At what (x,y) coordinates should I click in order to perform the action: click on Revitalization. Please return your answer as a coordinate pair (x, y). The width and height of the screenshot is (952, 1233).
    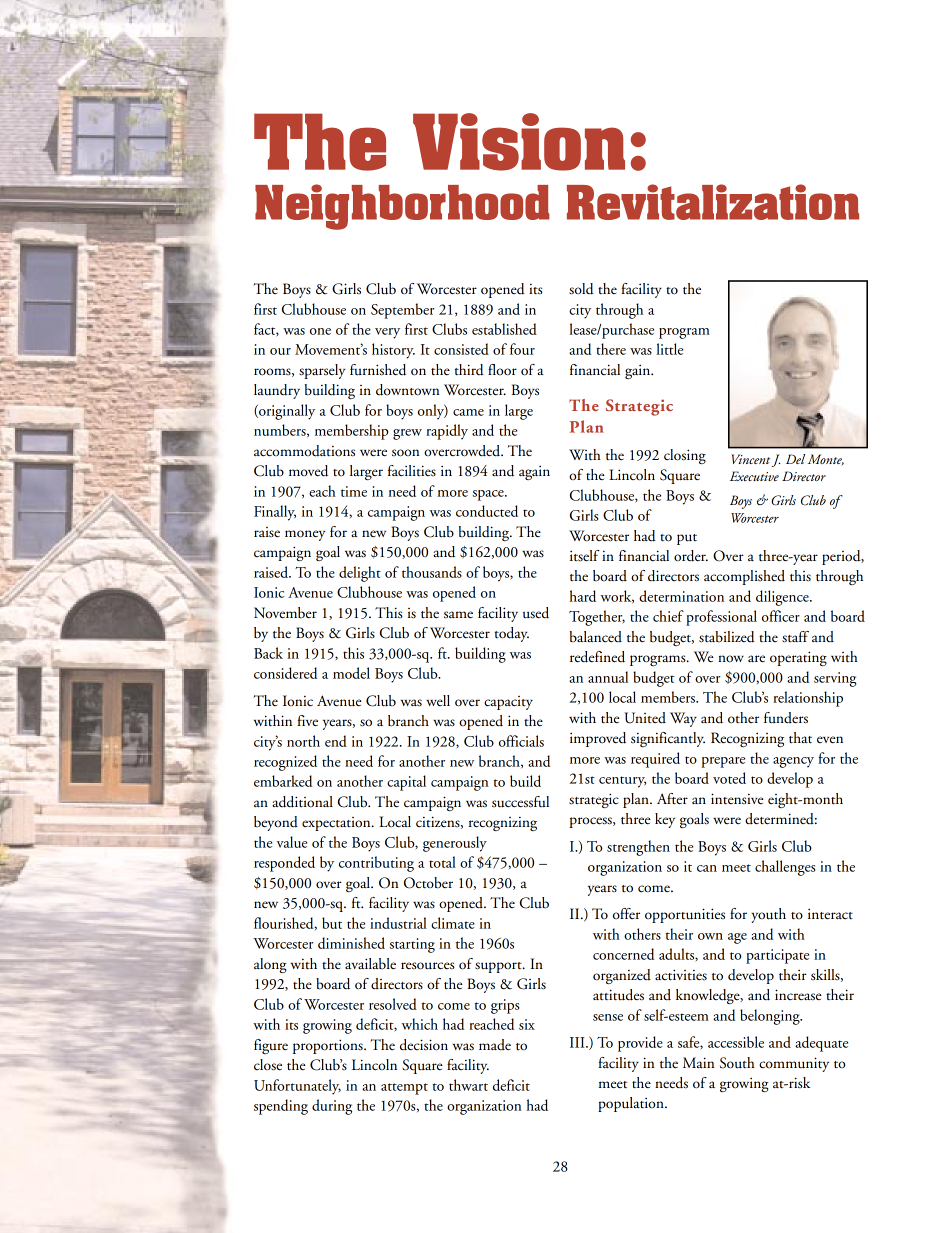
    Looking at the image, I should click on (713, 202).
